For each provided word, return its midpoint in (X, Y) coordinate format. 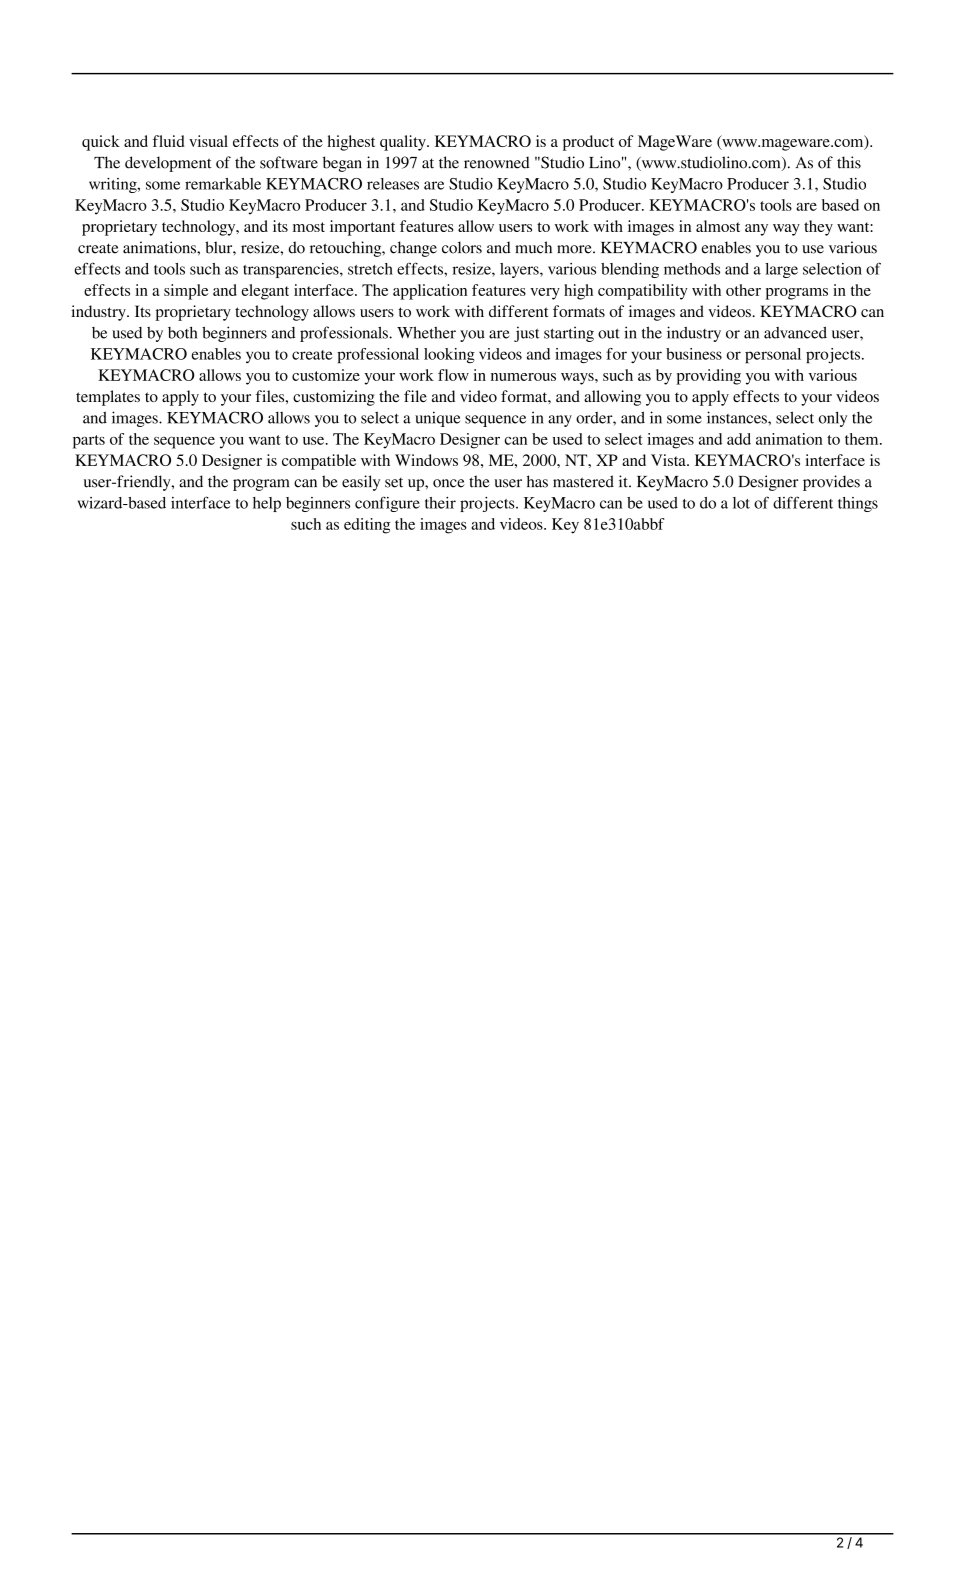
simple (186, 292)
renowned (497, 162)
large (781, 270)
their (440, 503)
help (267, 504)
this (849, 162)
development (168, 164)
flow (453, 375)
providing (708, 377)
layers (520, 270)
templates (108, 398)
